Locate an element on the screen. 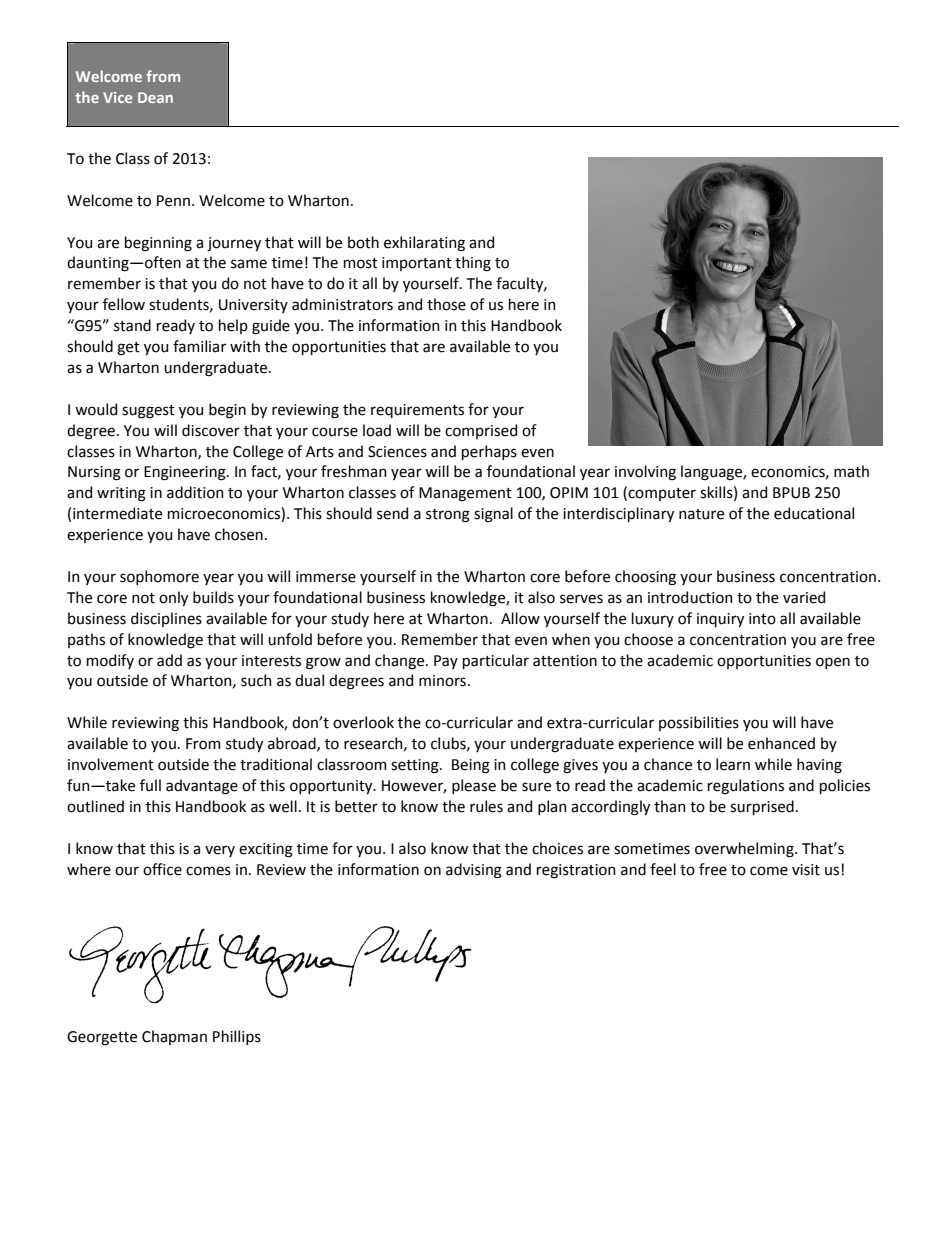  such is located at coordinates (256, 680).
